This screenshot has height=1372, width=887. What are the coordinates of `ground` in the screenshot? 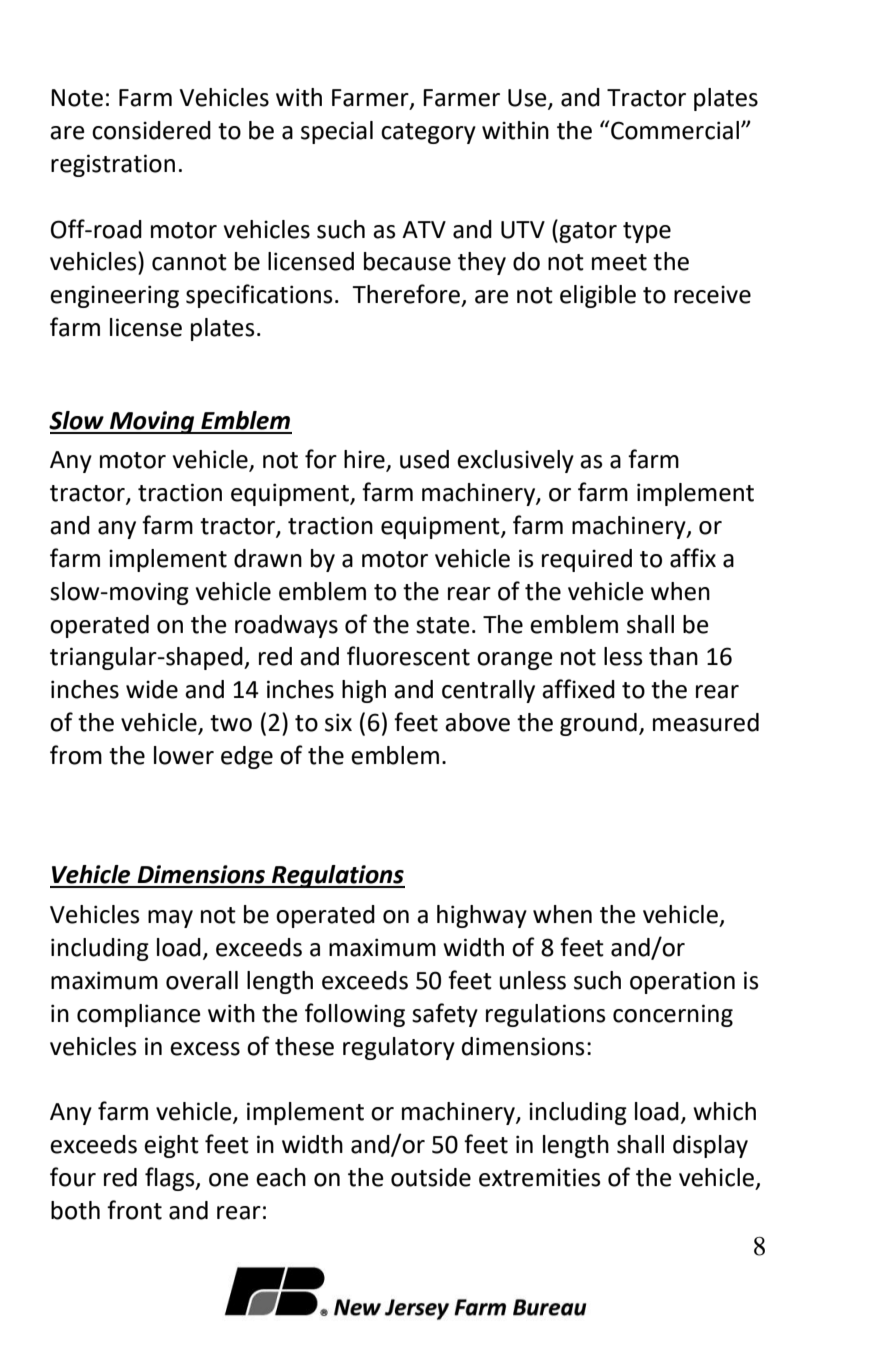 It's located at (598, 724).
